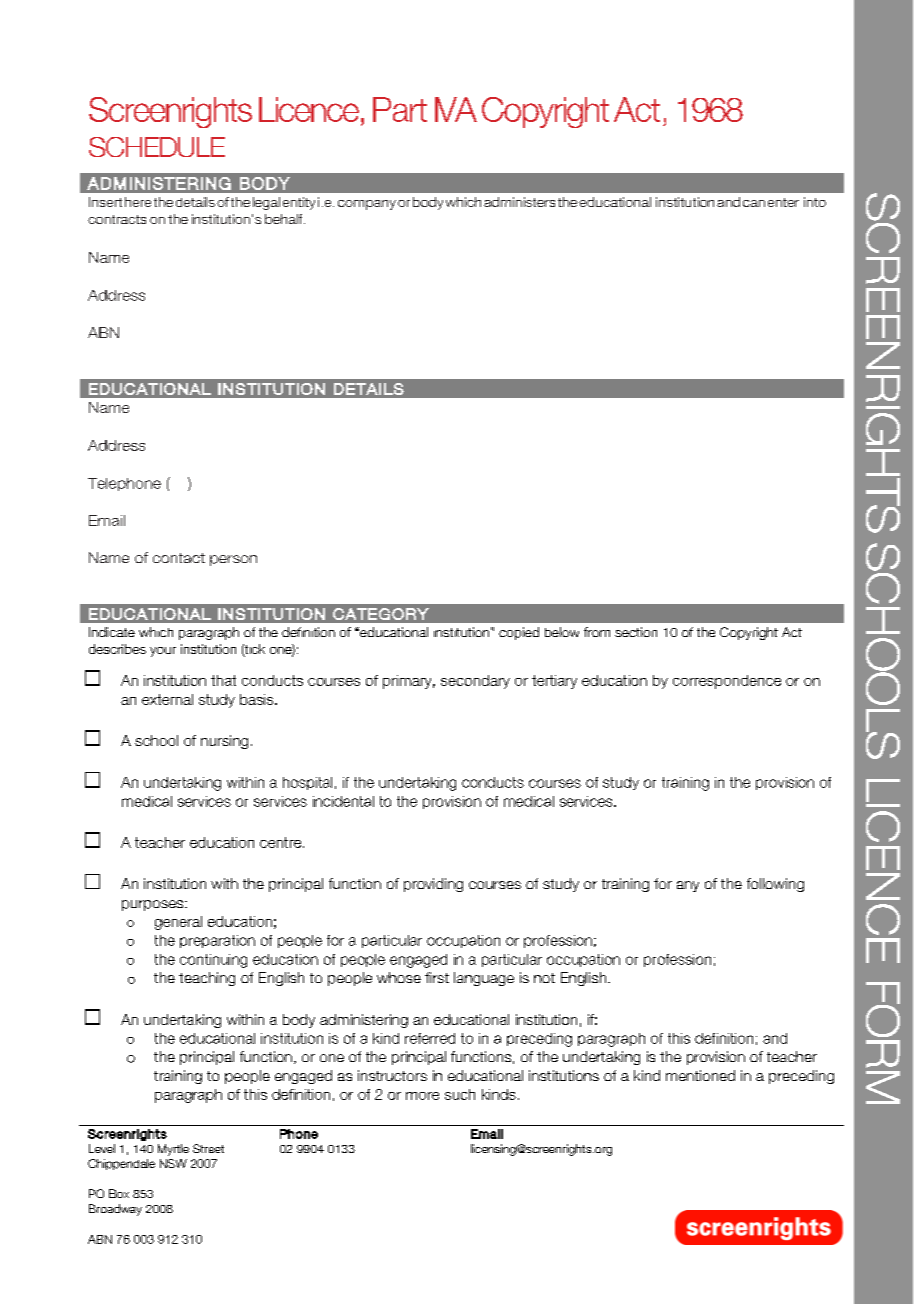  Describe the element at coordinates (636, 632) in the screenshot. I see `section` at that location.
